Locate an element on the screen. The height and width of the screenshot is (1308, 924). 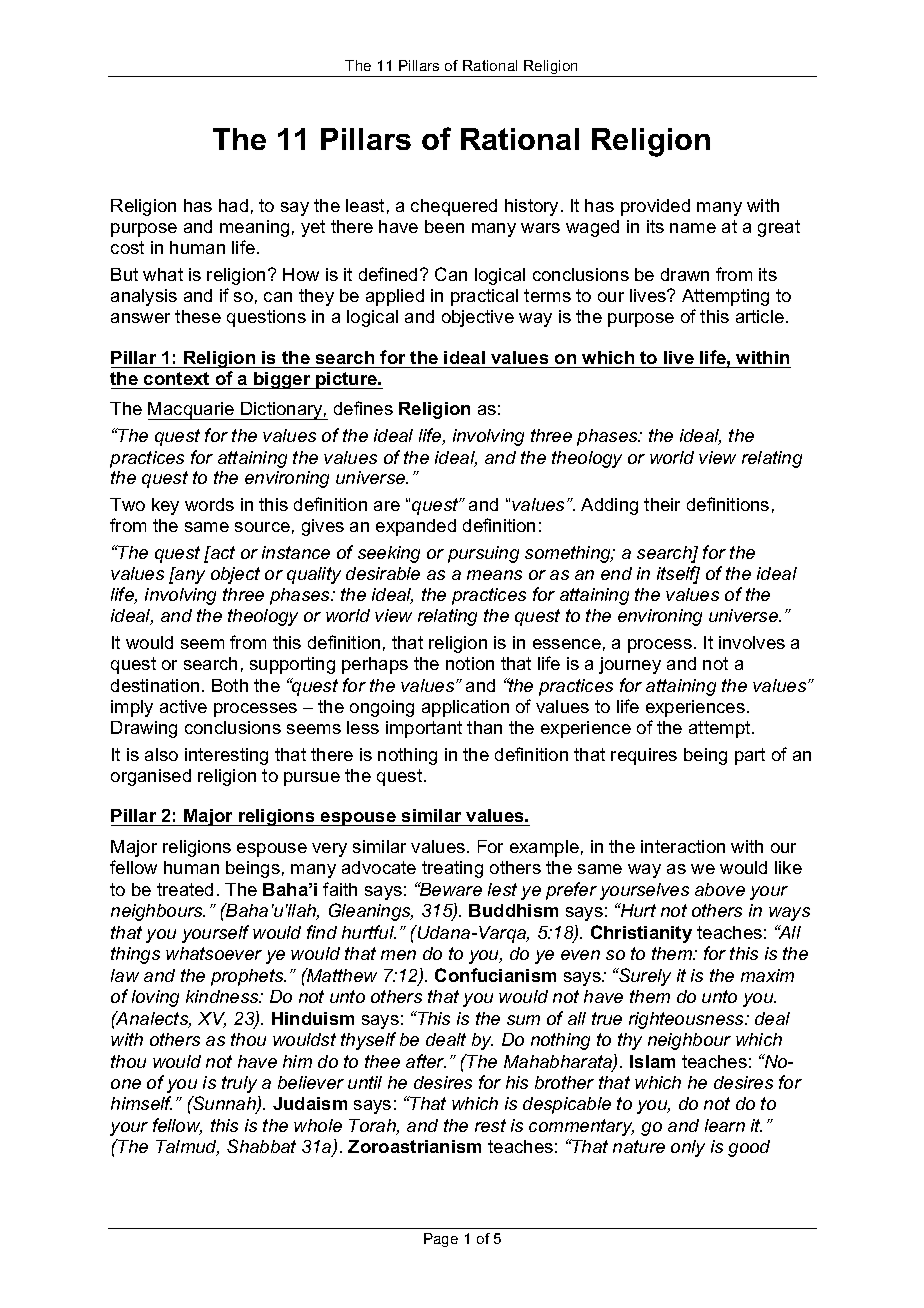
had is located at coordinates (233, 205).
